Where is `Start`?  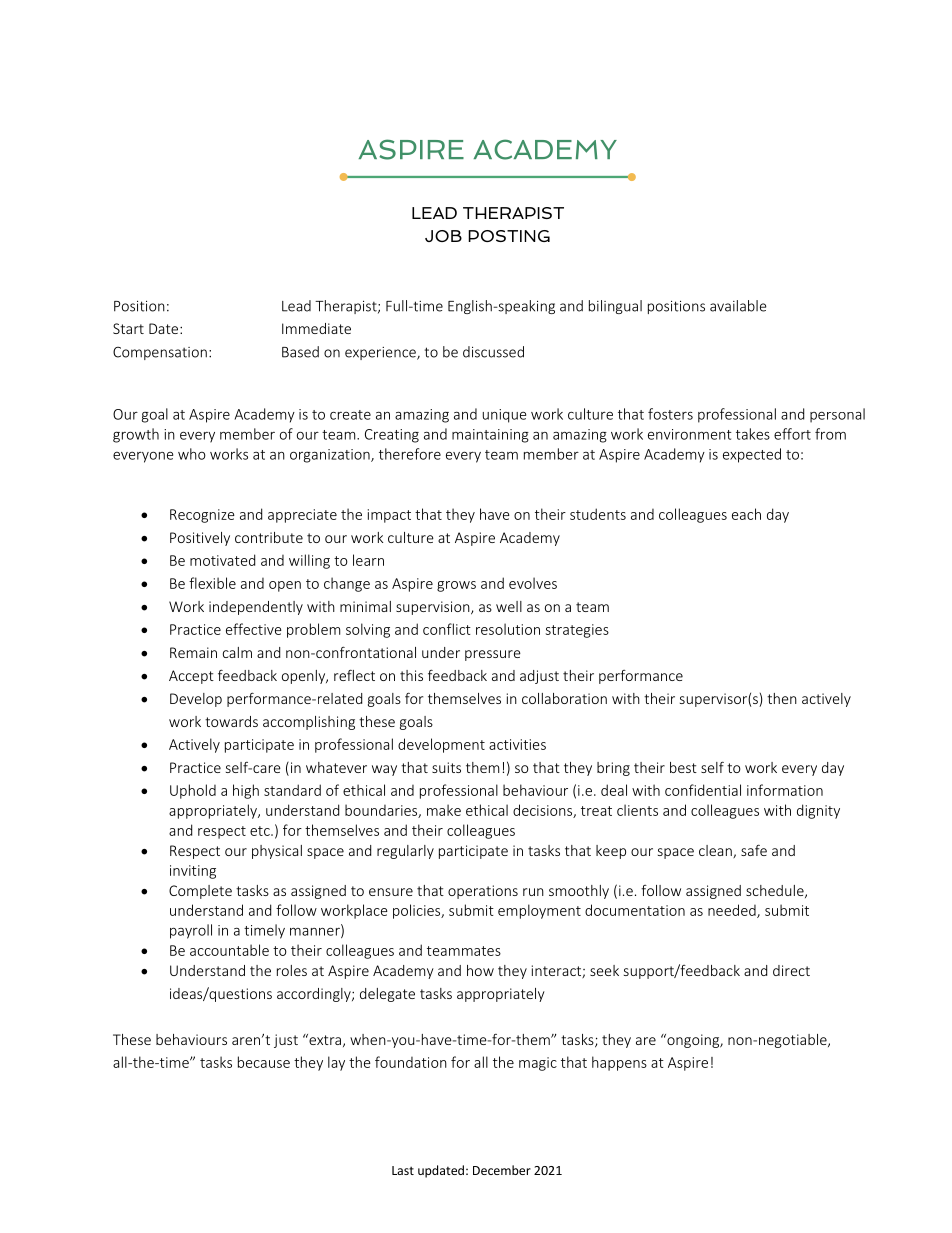
Start is located at coordinates (128, 328).
